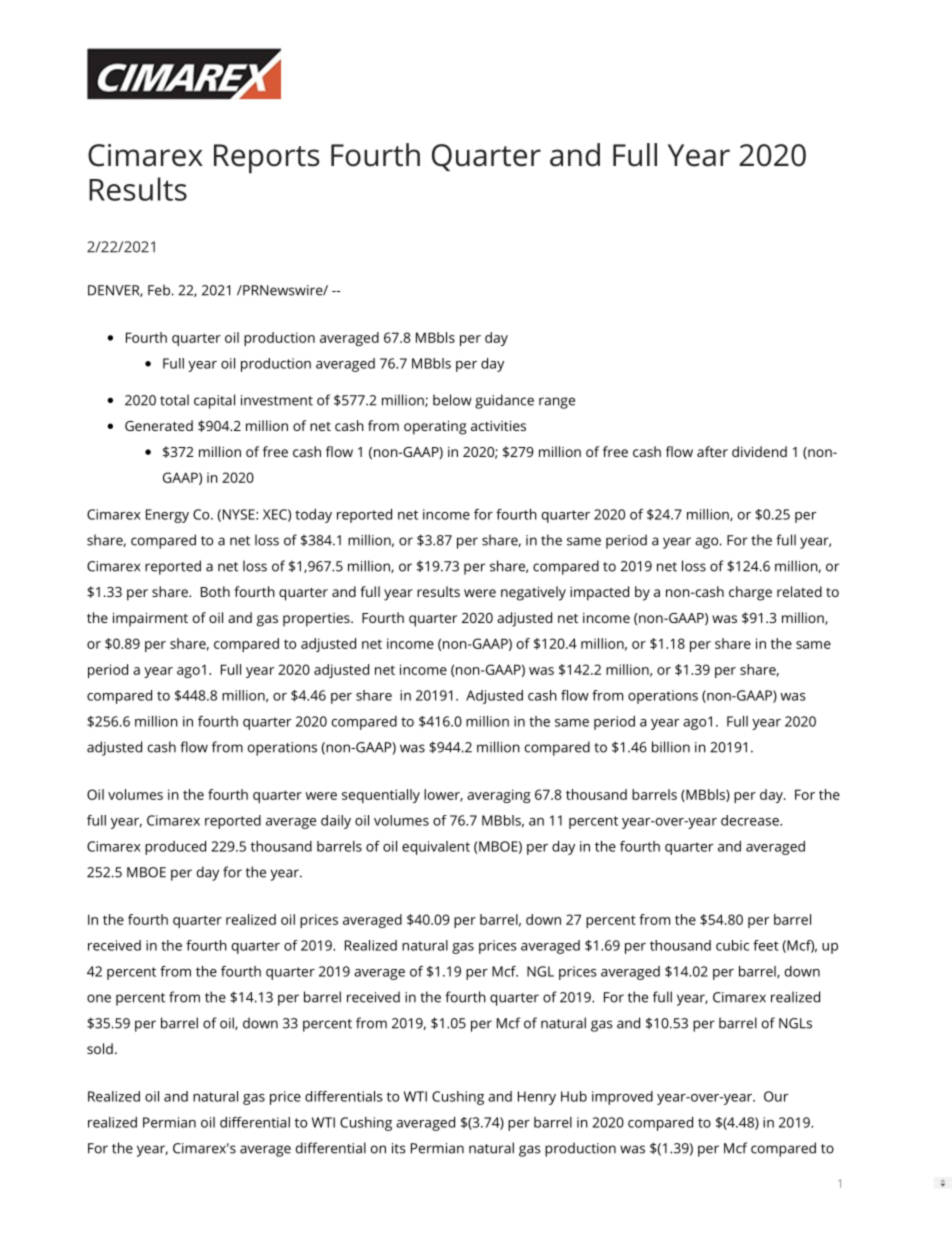 This image has width=952, height=1233. What do you see at coordinates (557, 403) in the image?
I see `range` at bounding box center [557, 403].
